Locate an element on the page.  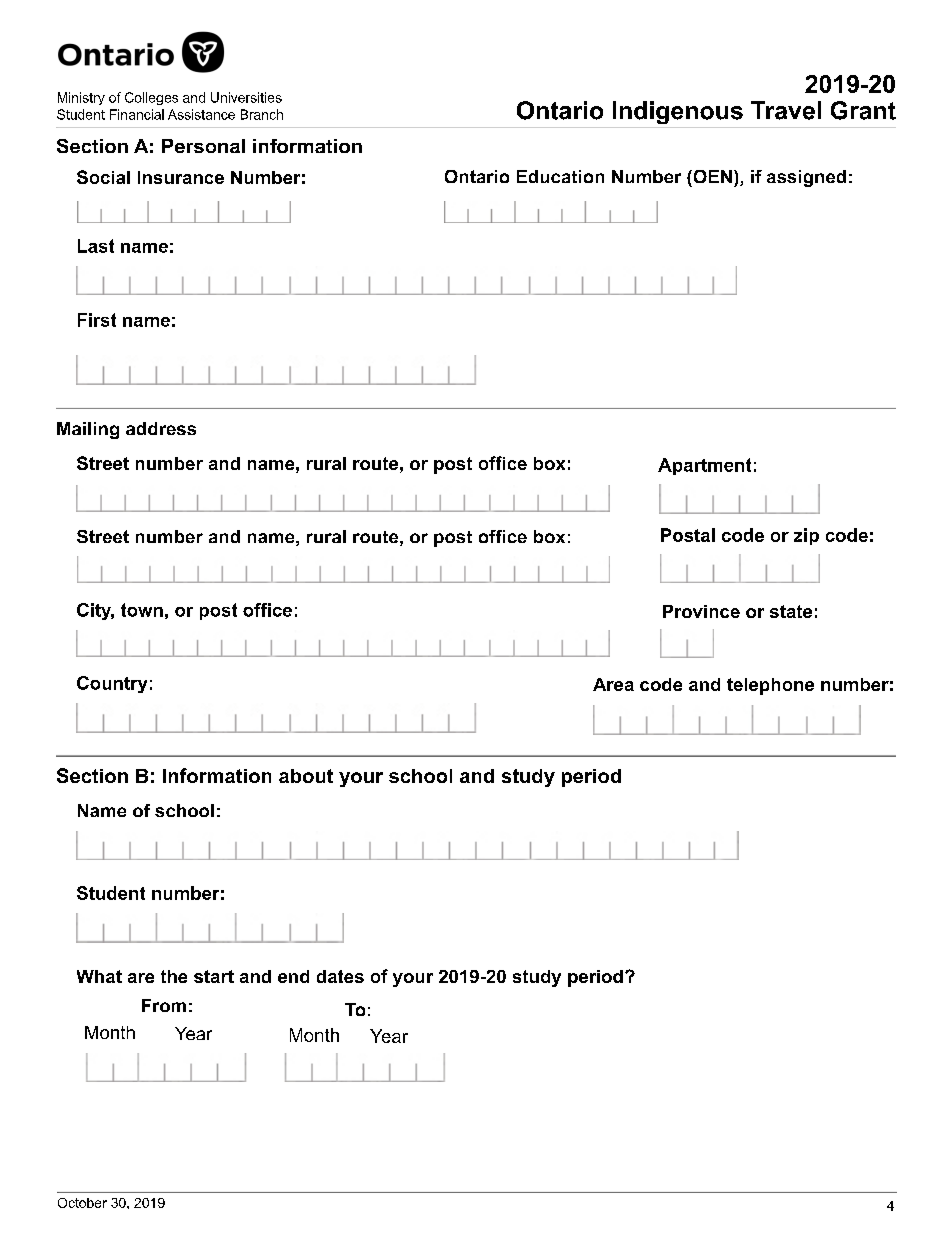
Area is located at coordinates (613, 684).
